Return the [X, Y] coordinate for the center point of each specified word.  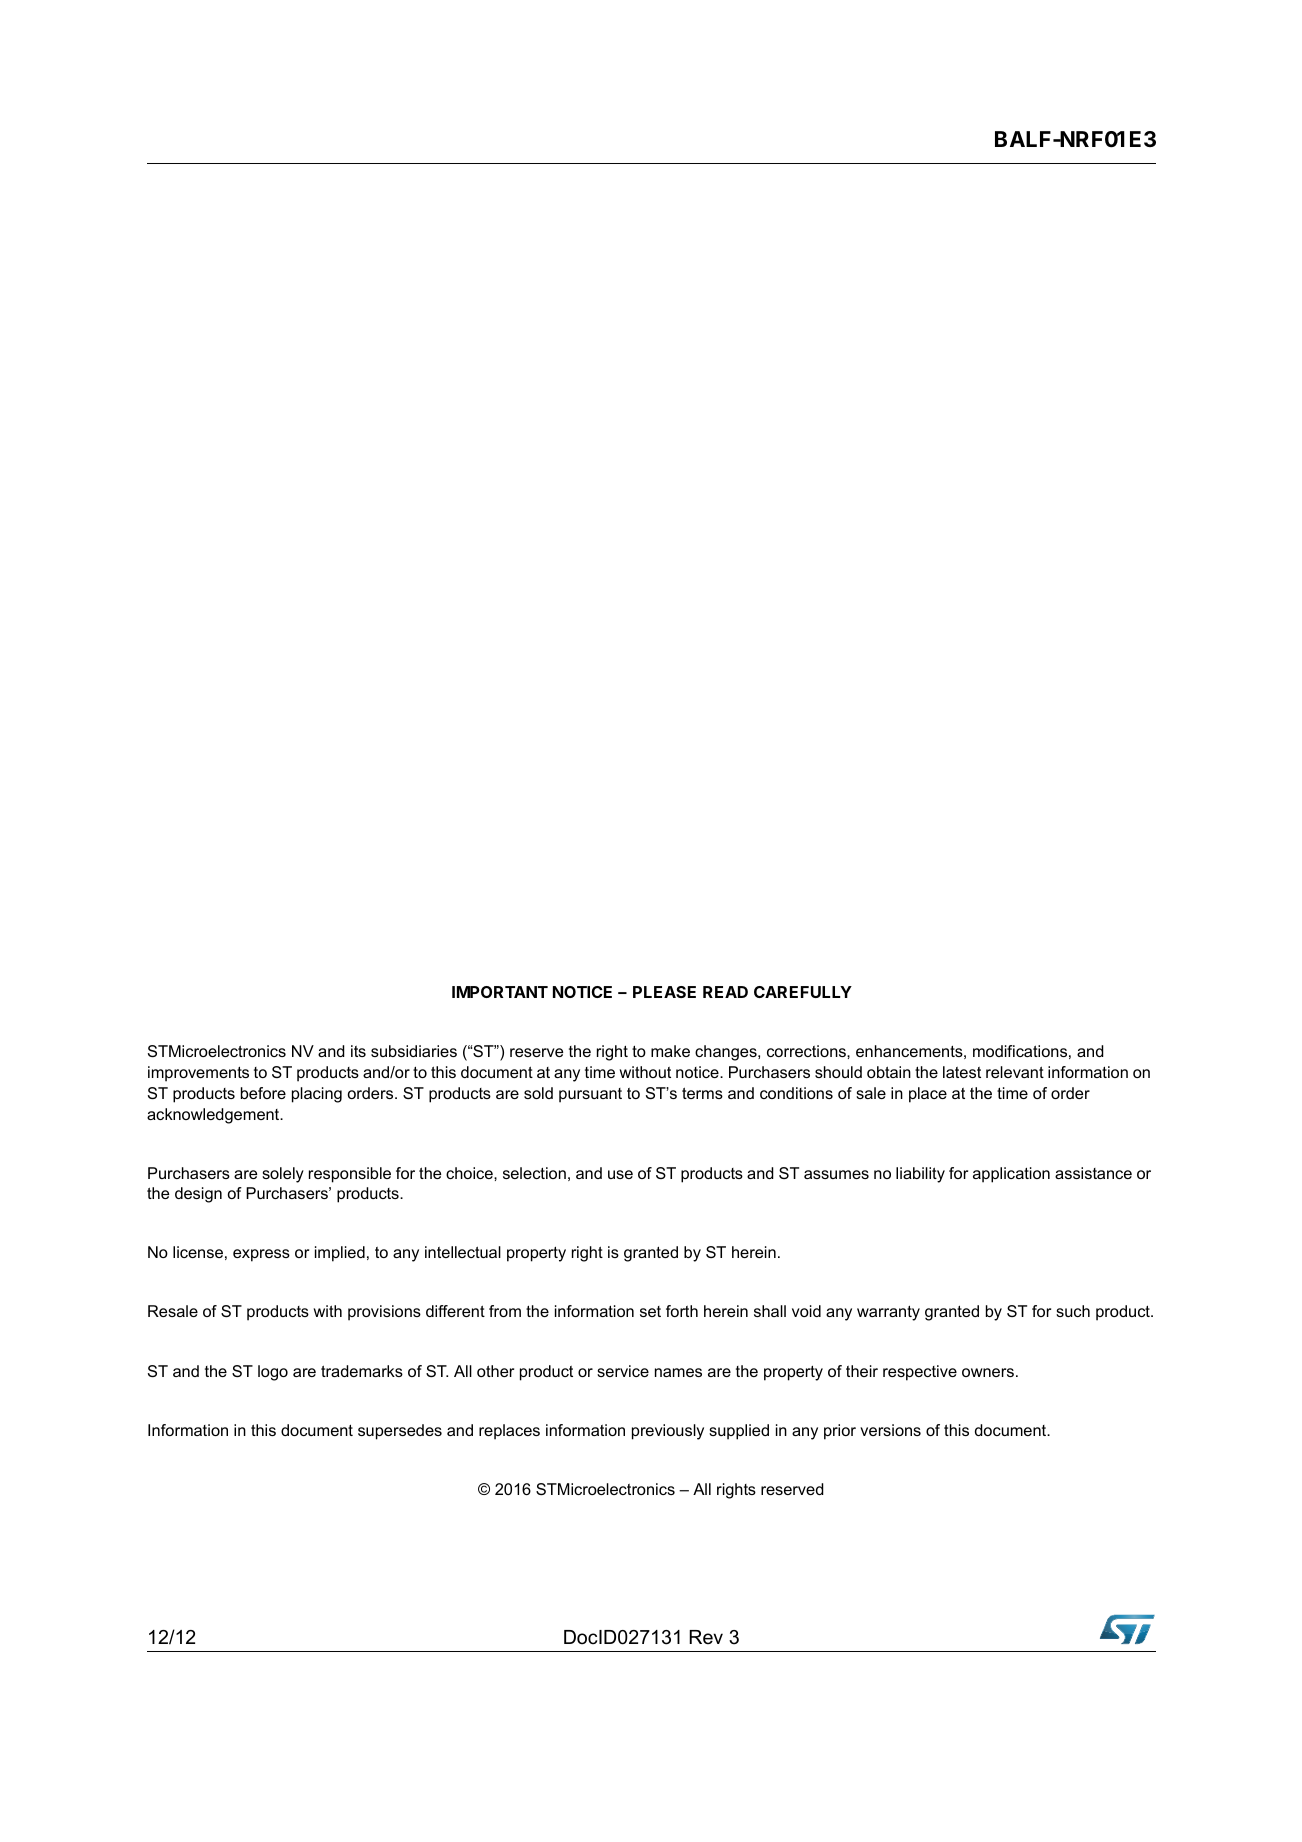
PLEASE [664, 992]
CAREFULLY [803, 992]
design [198, 1195]
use [620, 1174]
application [1011, 1175]
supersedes [400, 1432]
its [358, 1051]
